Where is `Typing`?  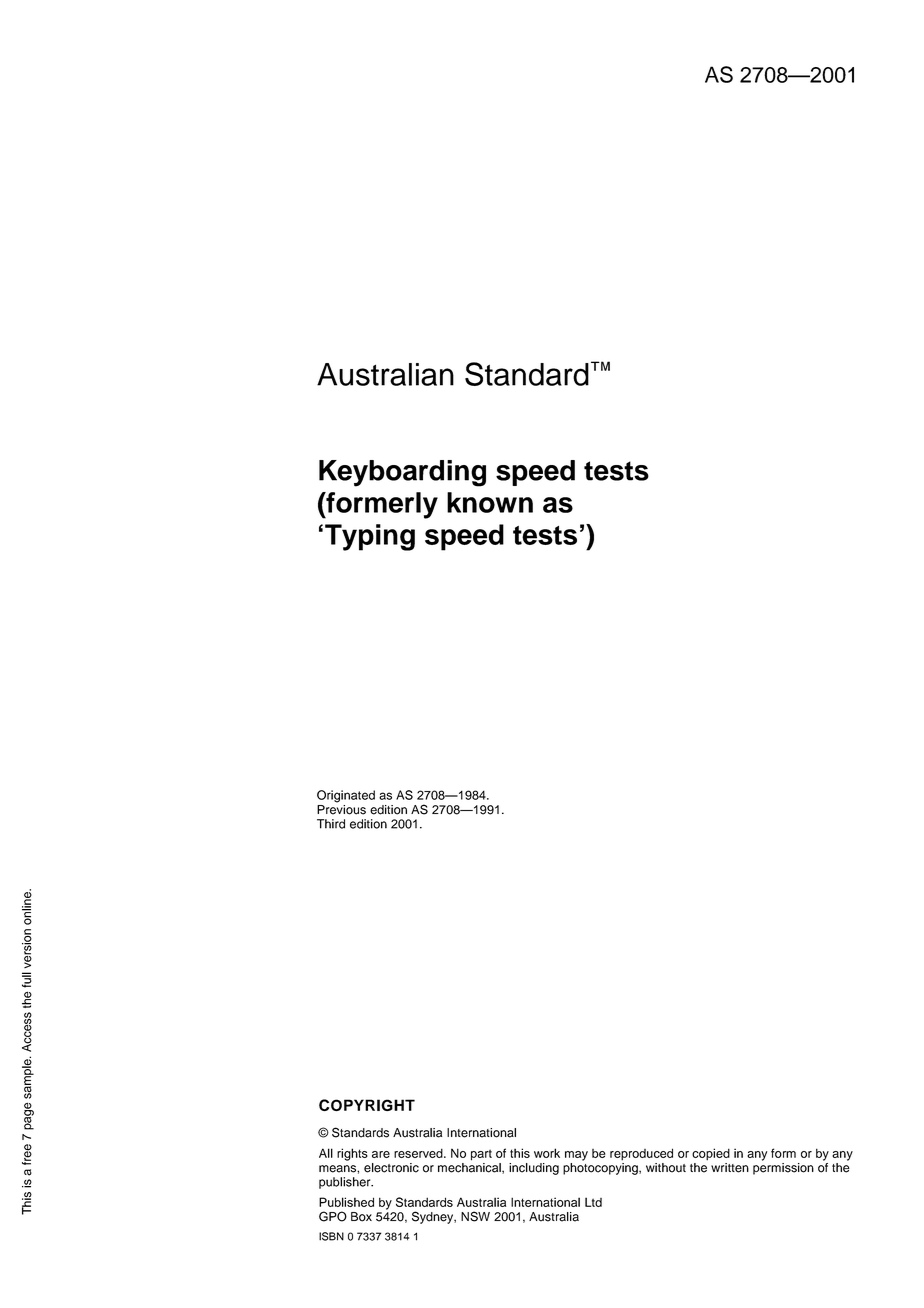 Typing is located at coordinates (370, 537).
